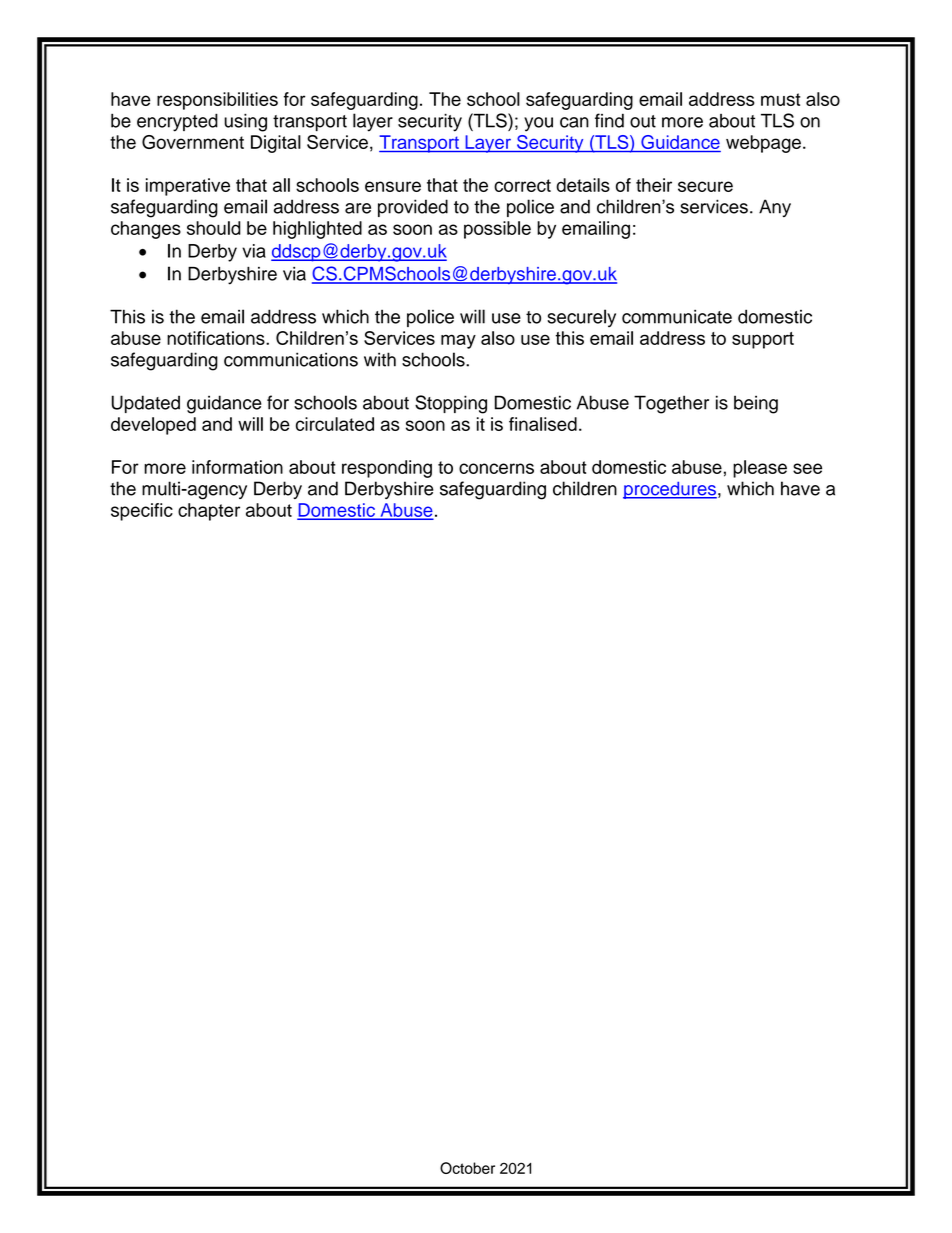  What do you see at coordinates (467, 1168) in the screenshot?
I see `October` at bounding box center [467, 1168].
